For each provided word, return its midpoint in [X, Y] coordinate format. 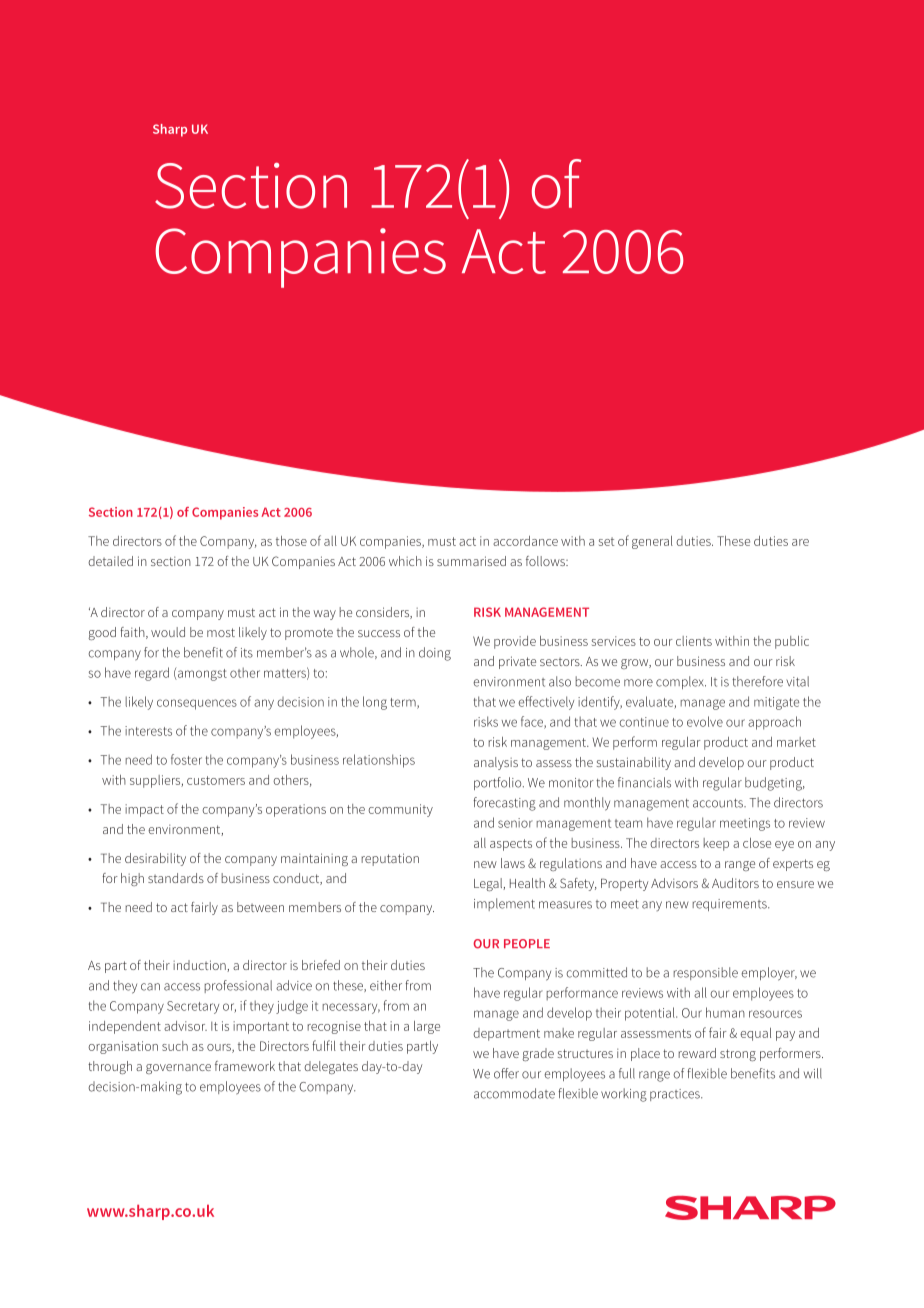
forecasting [504, 804]
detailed [110, 561]
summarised [471, 561]
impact [144, 810]
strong [738, 1055]
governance [178, 1069]
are [800, 542]
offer [506, 1073]
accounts [719, 803]
